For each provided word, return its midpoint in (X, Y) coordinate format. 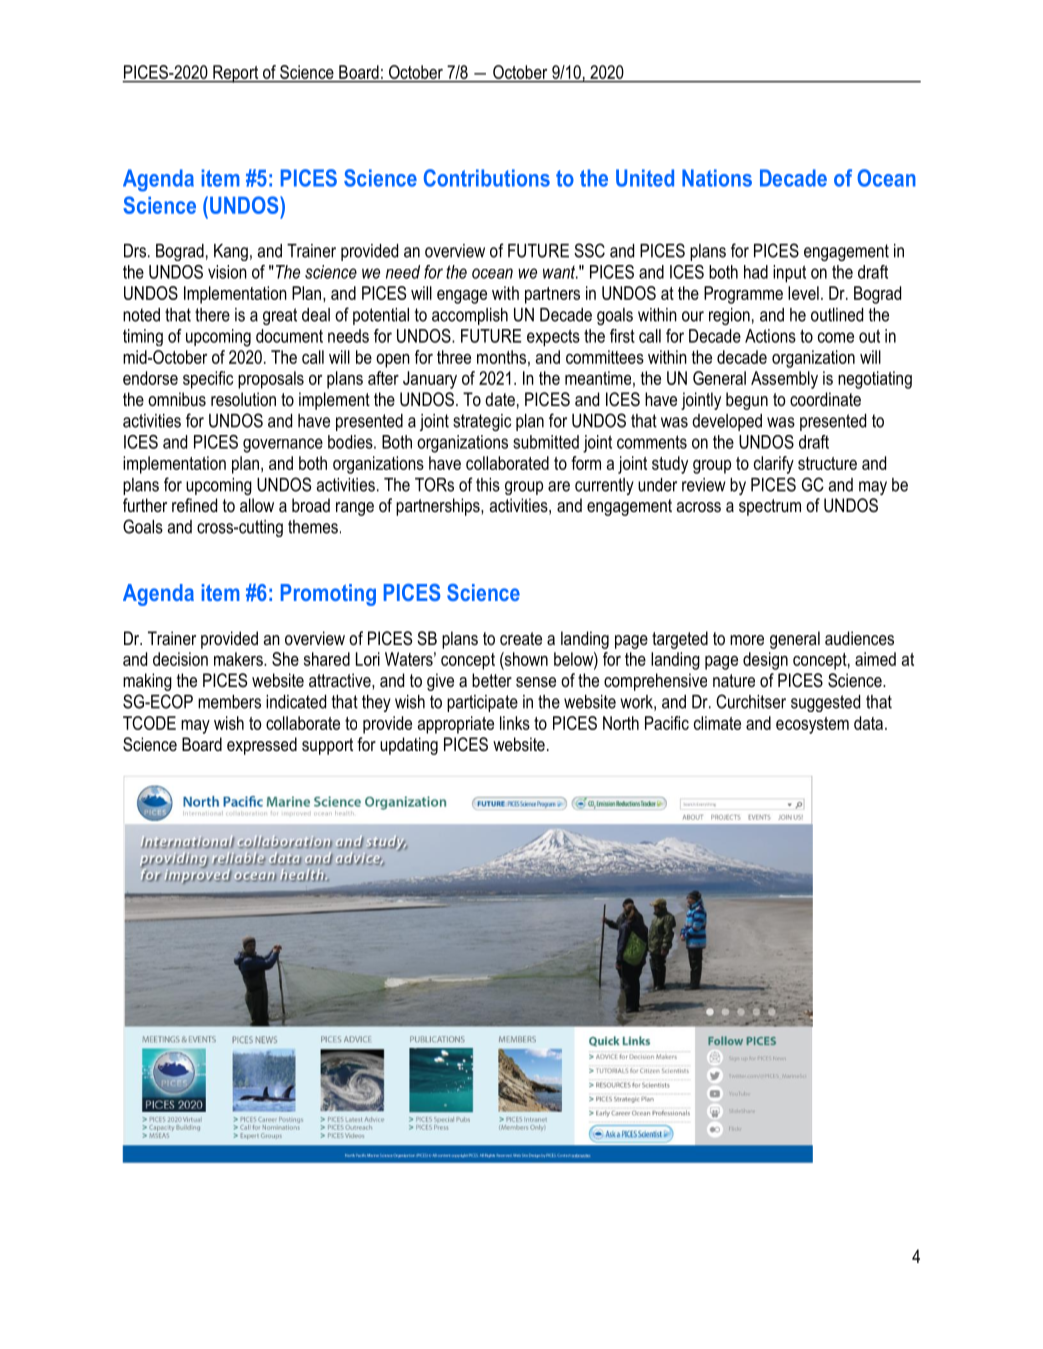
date (500, 399)
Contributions (487, 178)
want (560, 272)
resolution (243, 399)
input (789, 274)
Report (236, 74)
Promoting (328, 595)
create (521, 638)
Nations (717, 178)
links (515, 723)
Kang (231, 252)
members (229, 702)
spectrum (770, 507)
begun (747, 401)
